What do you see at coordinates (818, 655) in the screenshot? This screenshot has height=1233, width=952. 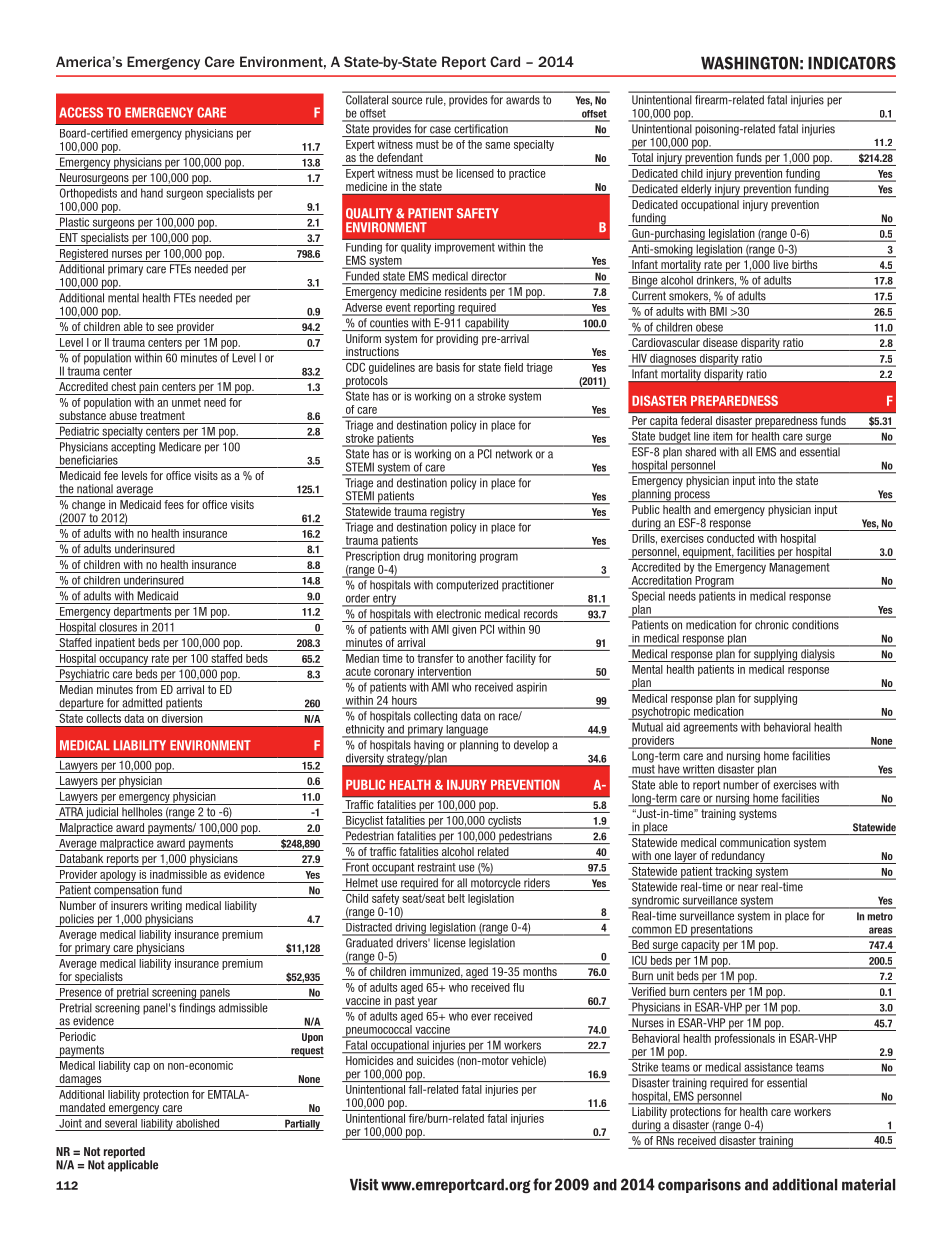 I see `dialysis` at bounding box center [818, 655].
